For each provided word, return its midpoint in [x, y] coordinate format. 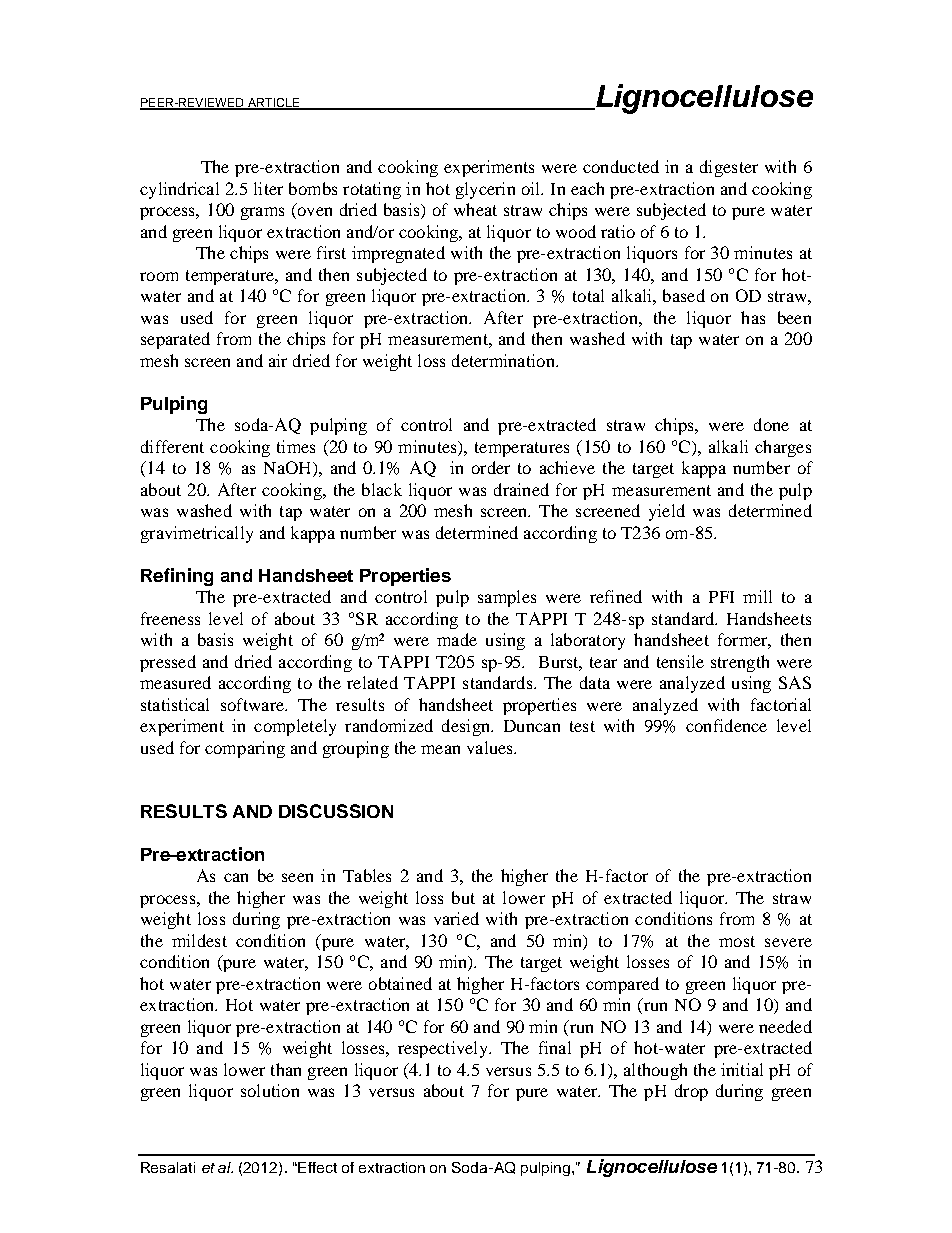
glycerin [485, 190]
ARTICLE [273, 103]
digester [729, 168]
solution [270, 1090]
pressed [168, 663]
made [457, 639]
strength [740, 663]
